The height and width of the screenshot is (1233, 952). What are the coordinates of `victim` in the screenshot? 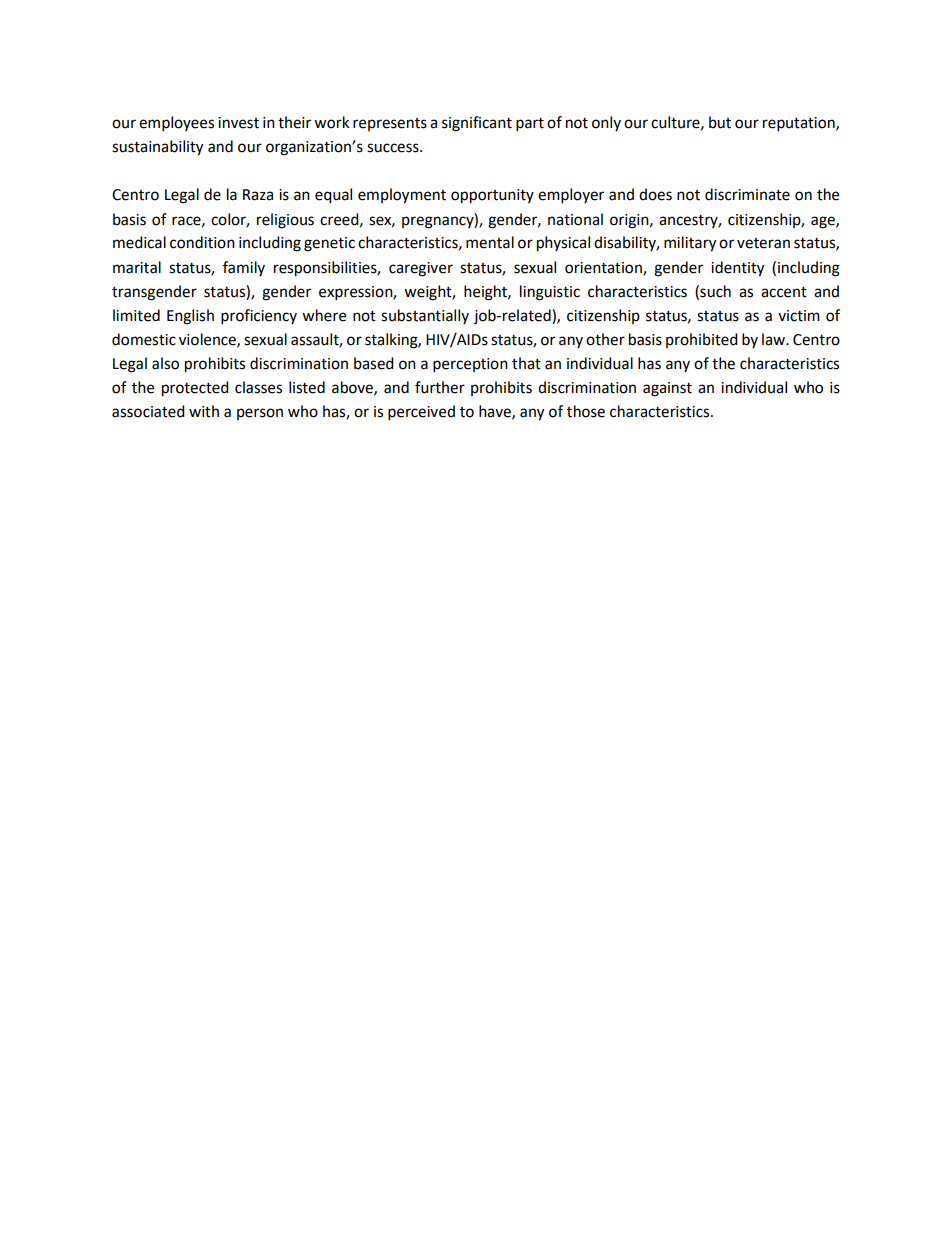 It's located at (799, 316).
